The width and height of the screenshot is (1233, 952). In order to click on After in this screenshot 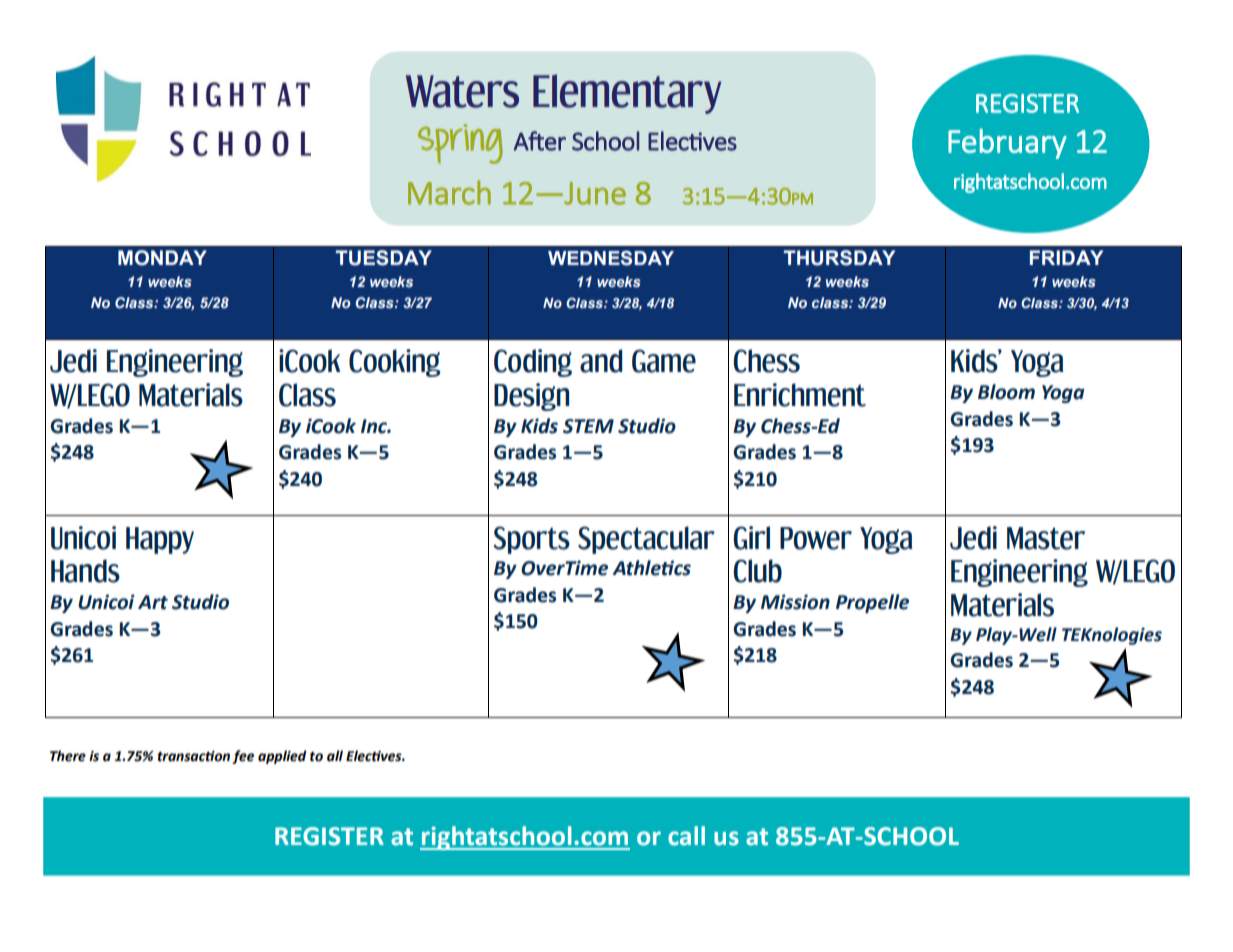, I will do `click(540, 141)`.
